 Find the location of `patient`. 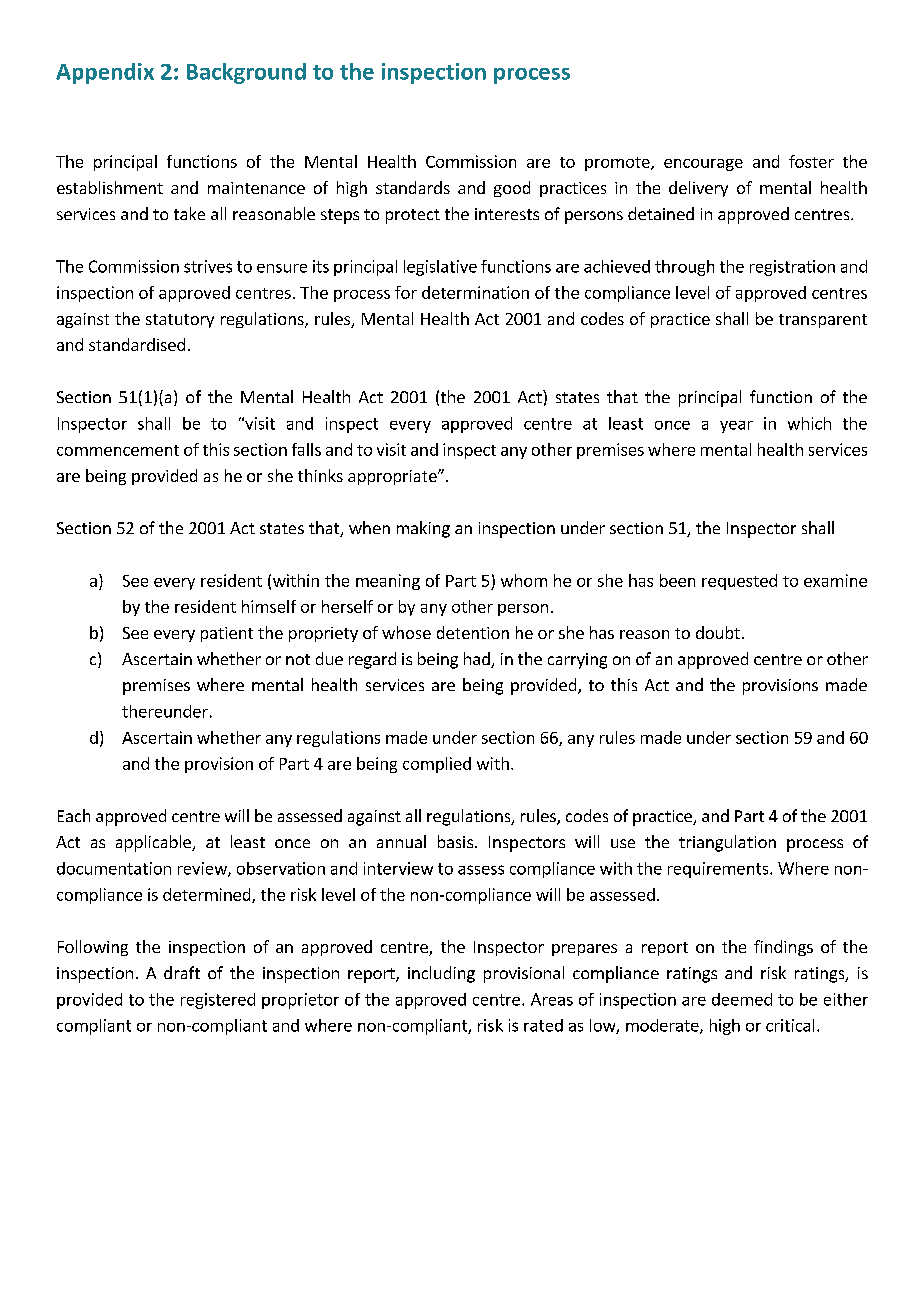

patient is located at coordinates (227, 634).
